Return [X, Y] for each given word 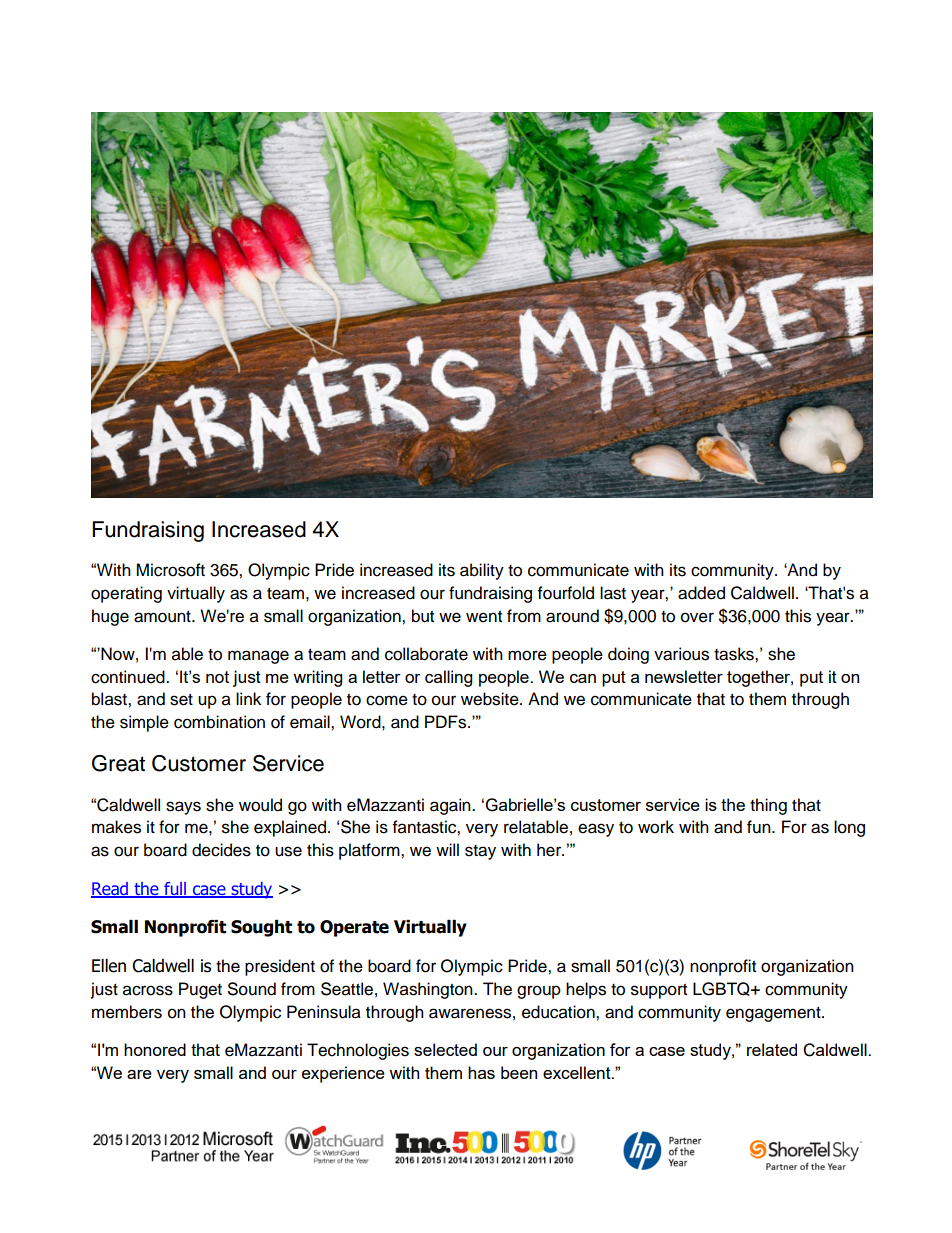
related [772, 1049]
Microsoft [170, 570]
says [183, 808]
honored [155, 1049]
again [451, 806]
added [701, 593]
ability [482, 571]
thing [768, 806]
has [481, 1072]
